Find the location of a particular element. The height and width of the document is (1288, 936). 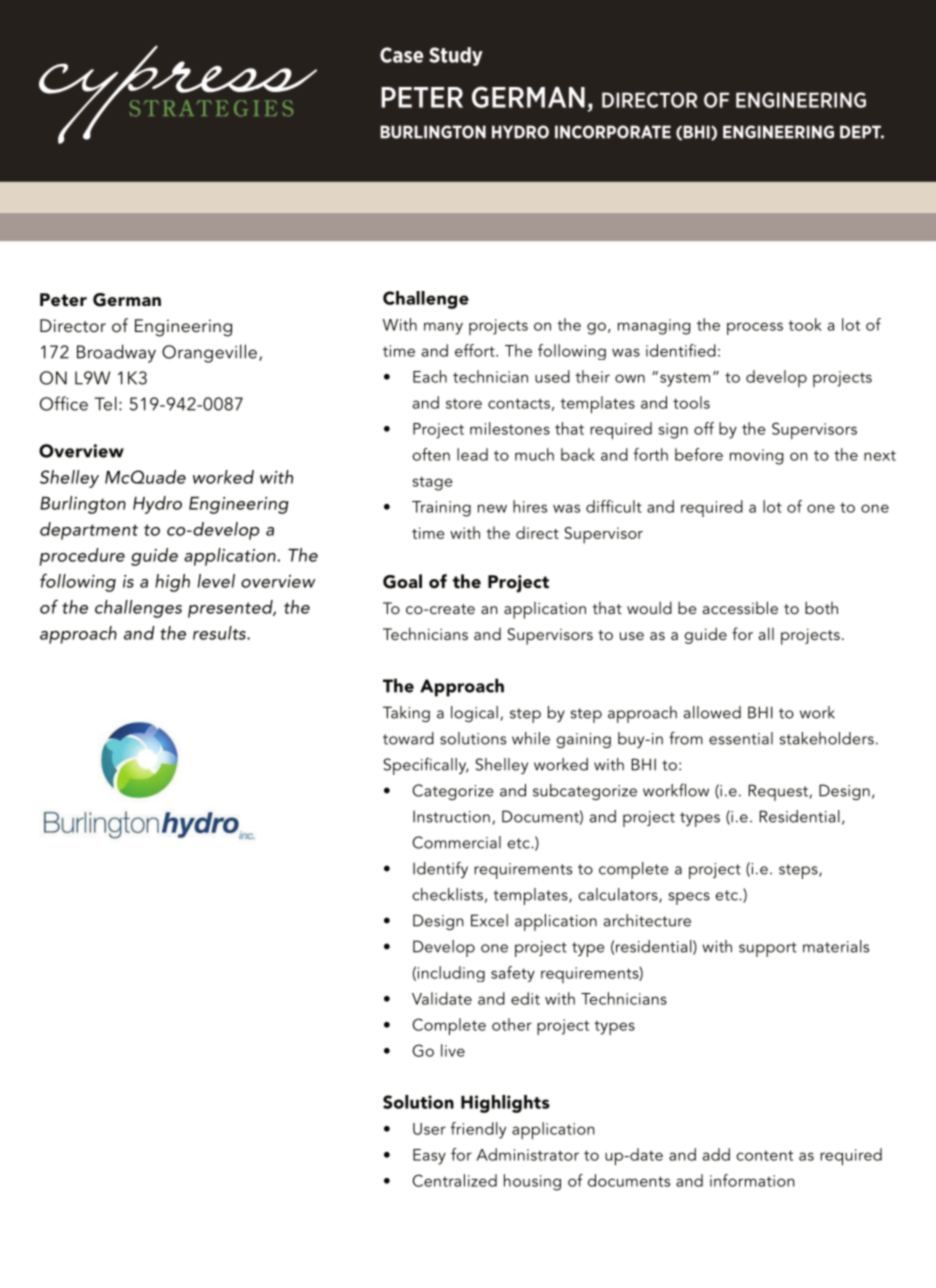

Request is located at coordinates (779, 792).
